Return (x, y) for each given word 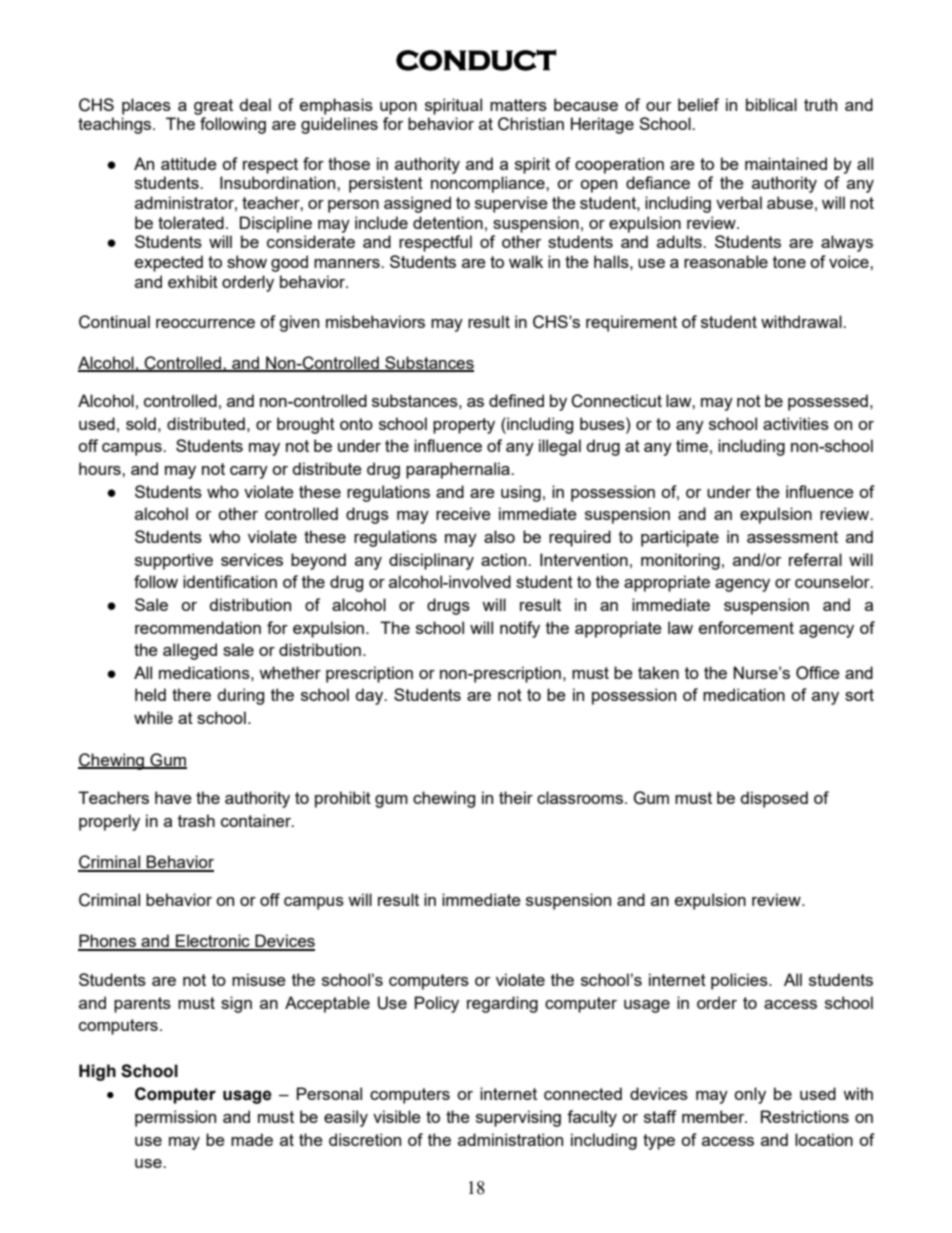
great (213, 107)
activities (796, 423)
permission (175, 1118)
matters (518, 105)
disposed (774, 799)
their (516, 797)
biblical (771, 104)
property (464, 426)
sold (141, 423)
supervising (518, 1118)
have (173, 797)
